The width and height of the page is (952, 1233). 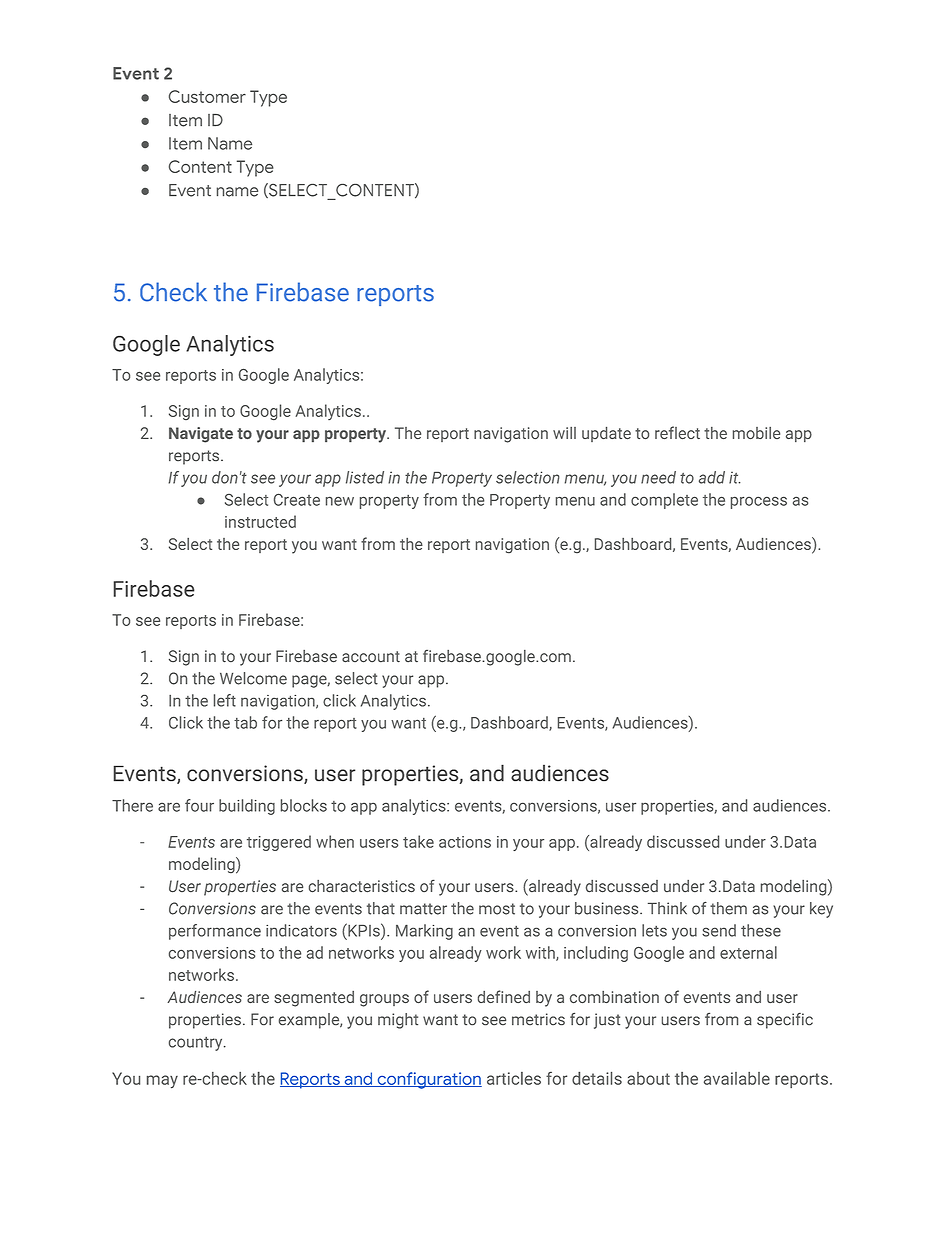 I want to click on instructed, so click(x=260, y=521).
